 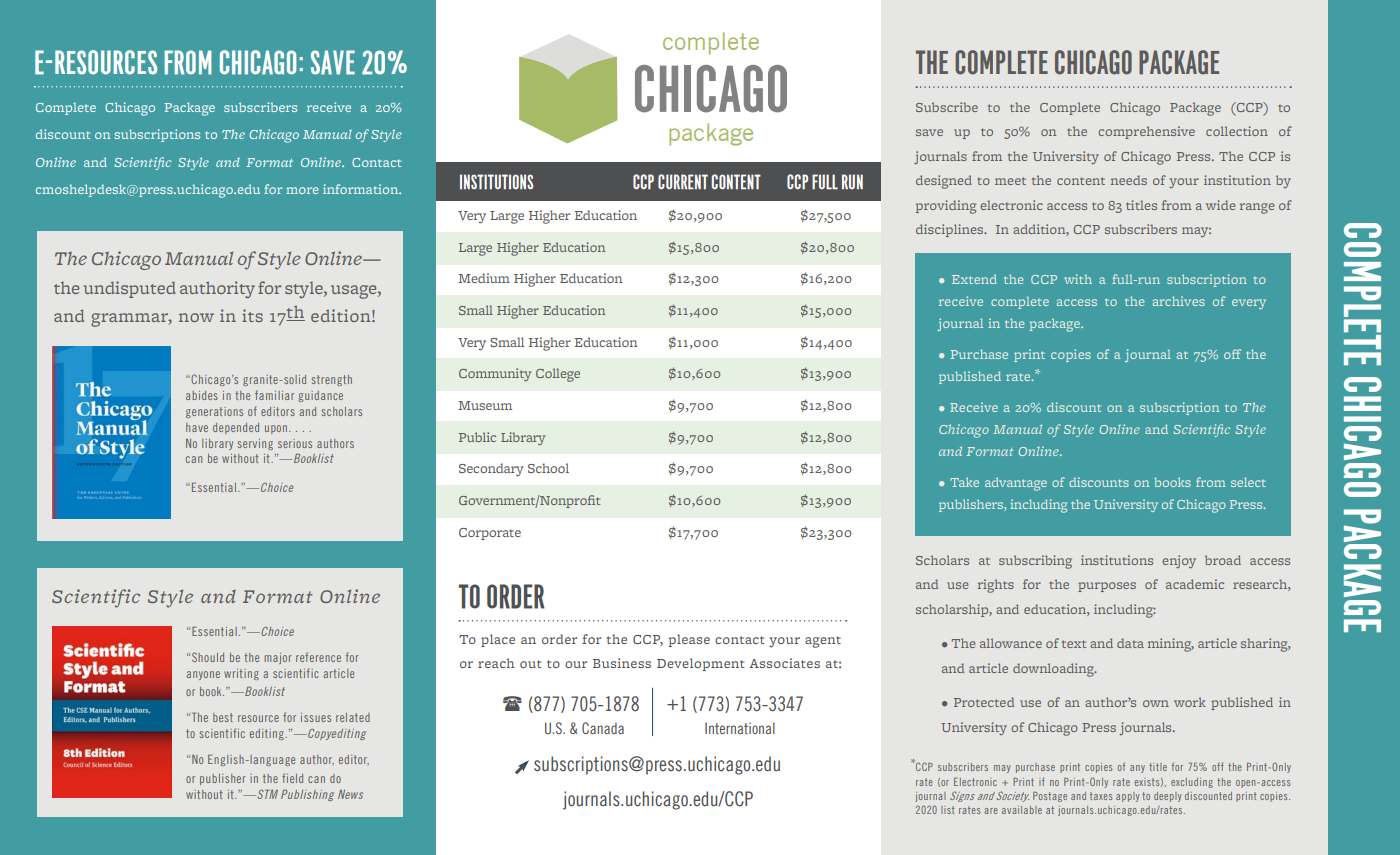 What do you see at coordinates (1179, 301) in the screenshot?
I see `archives` at bounding box center [1179, 301].
